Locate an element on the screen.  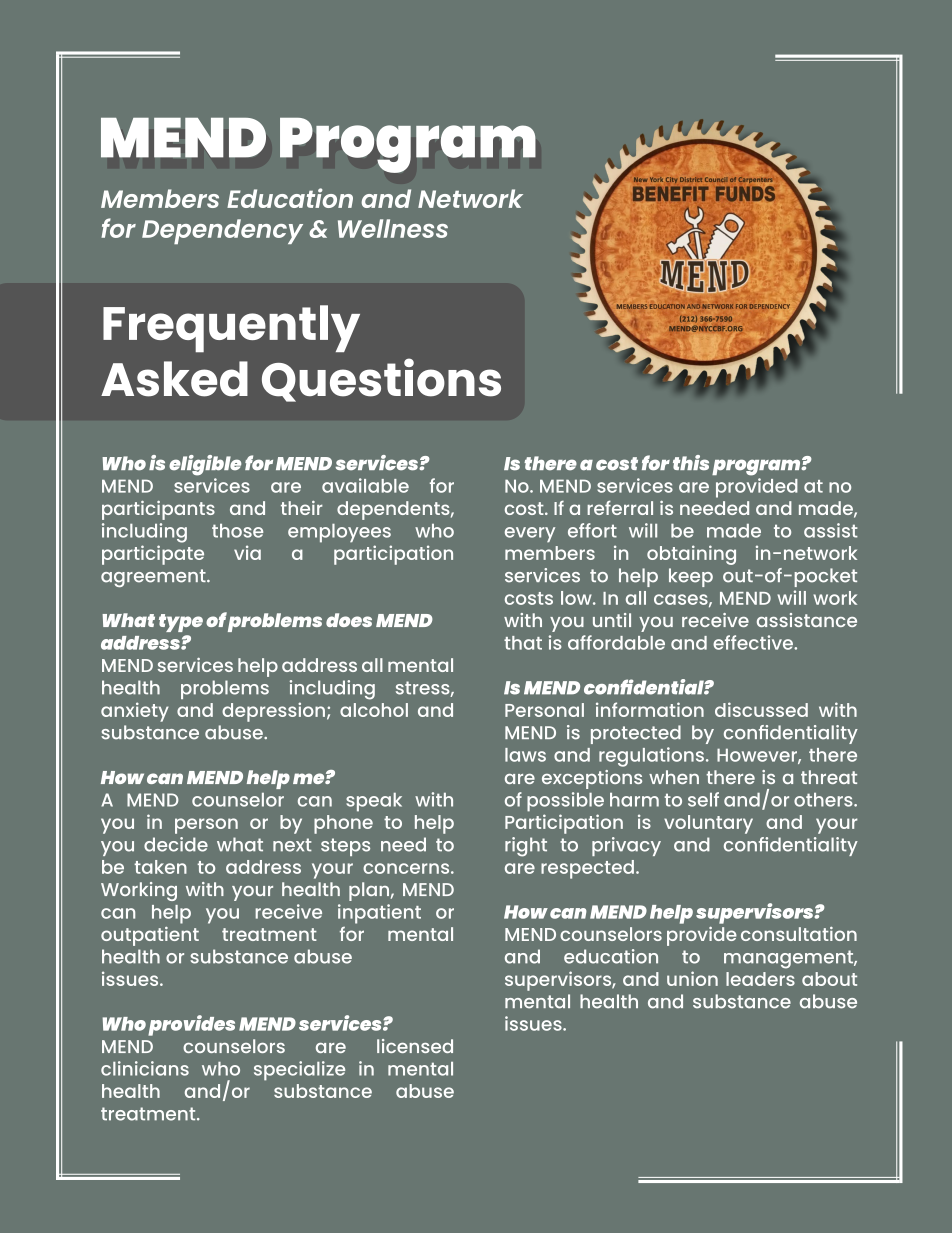
Dependency is located at coordinates (222, 231).
